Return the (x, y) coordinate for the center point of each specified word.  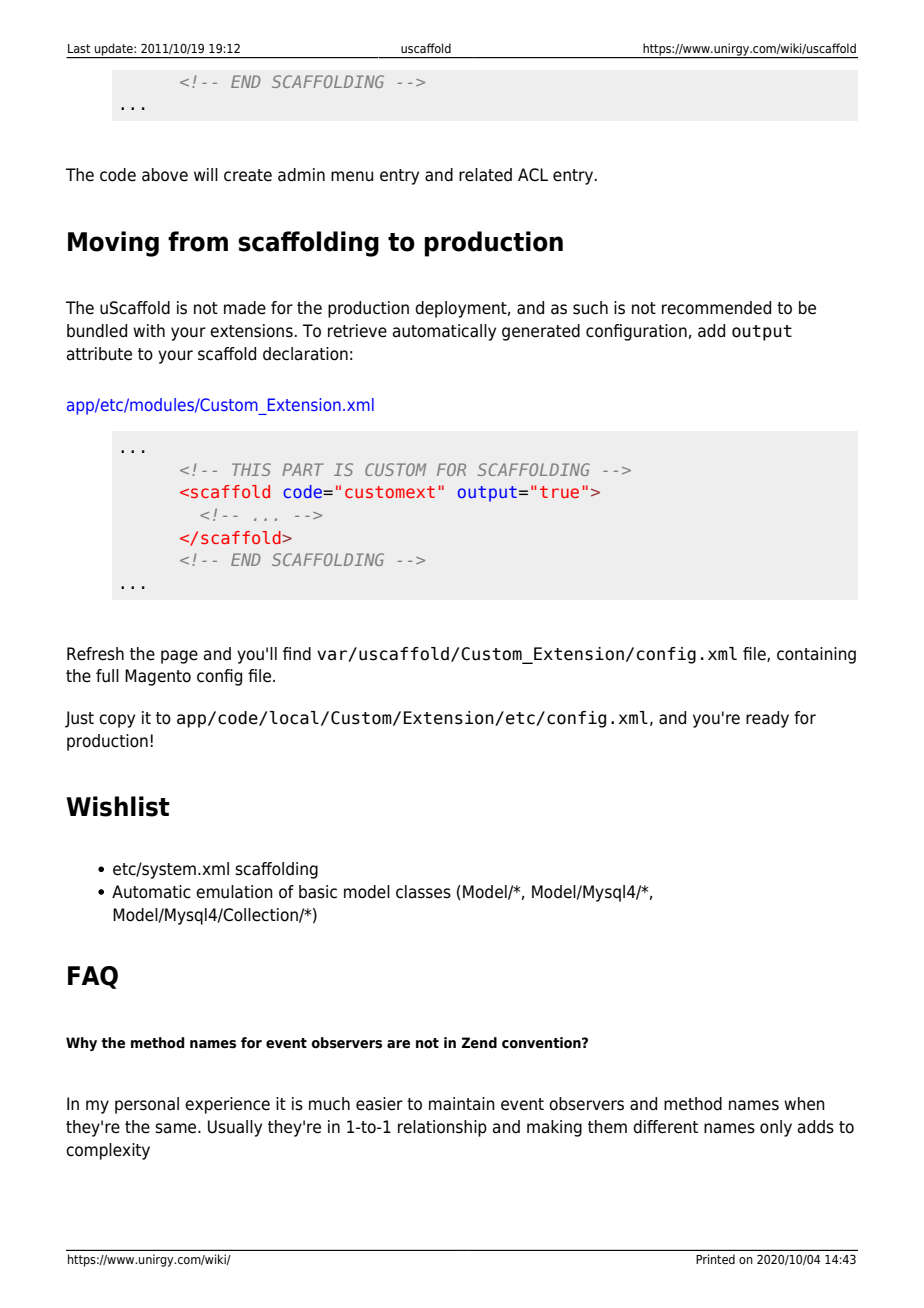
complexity (108, 1151)
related (485, 175)
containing (816, 655)
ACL (533, 175)
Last (79, 48)
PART (303, 469)
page (179, 657)
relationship (442, 1128)
